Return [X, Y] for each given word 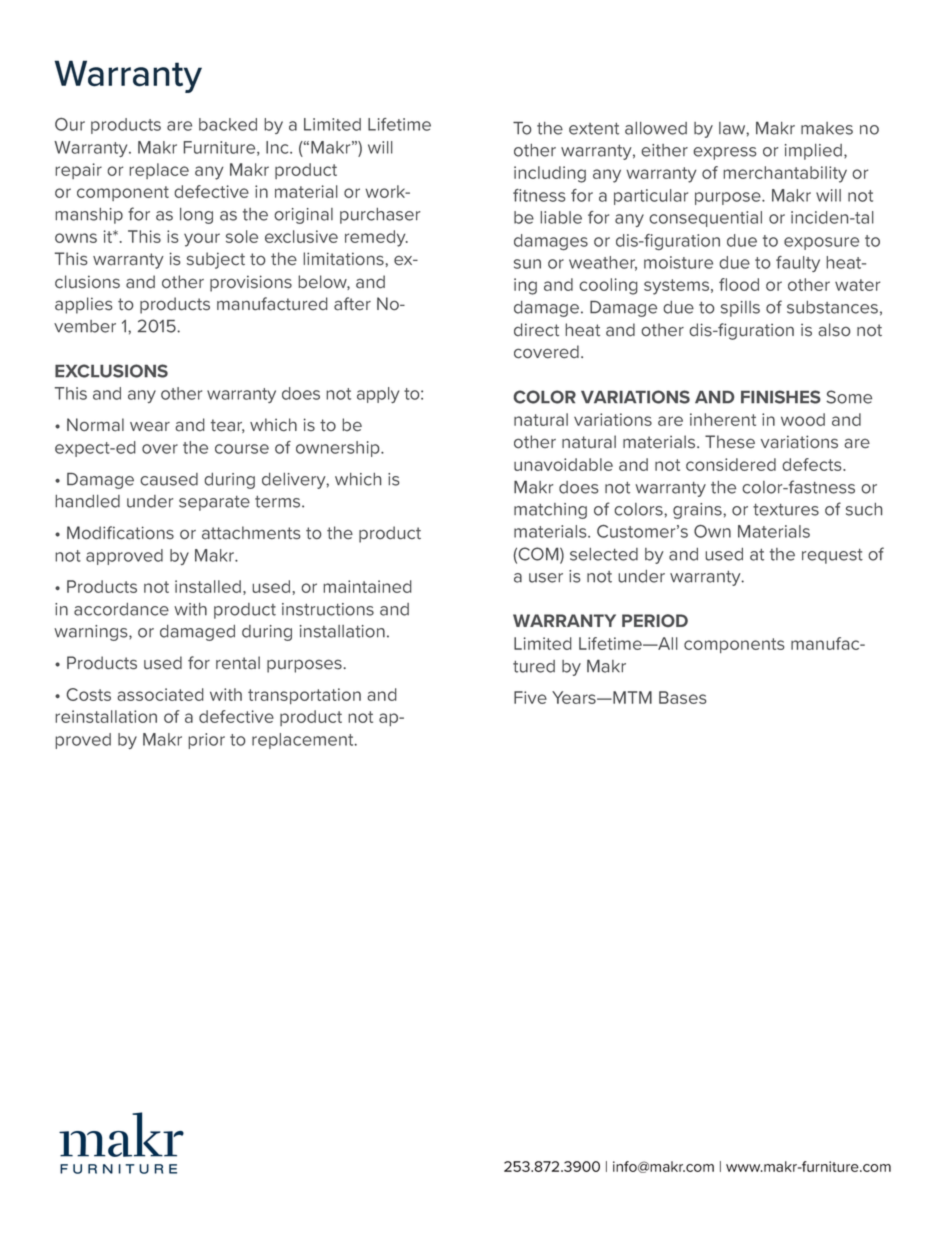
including [550, 174]
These [730, 442]
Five [530, 697]
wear [150, 426]
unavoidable [563, 464]
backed [228, 124]
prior [206, 741]
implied [813, 152]
